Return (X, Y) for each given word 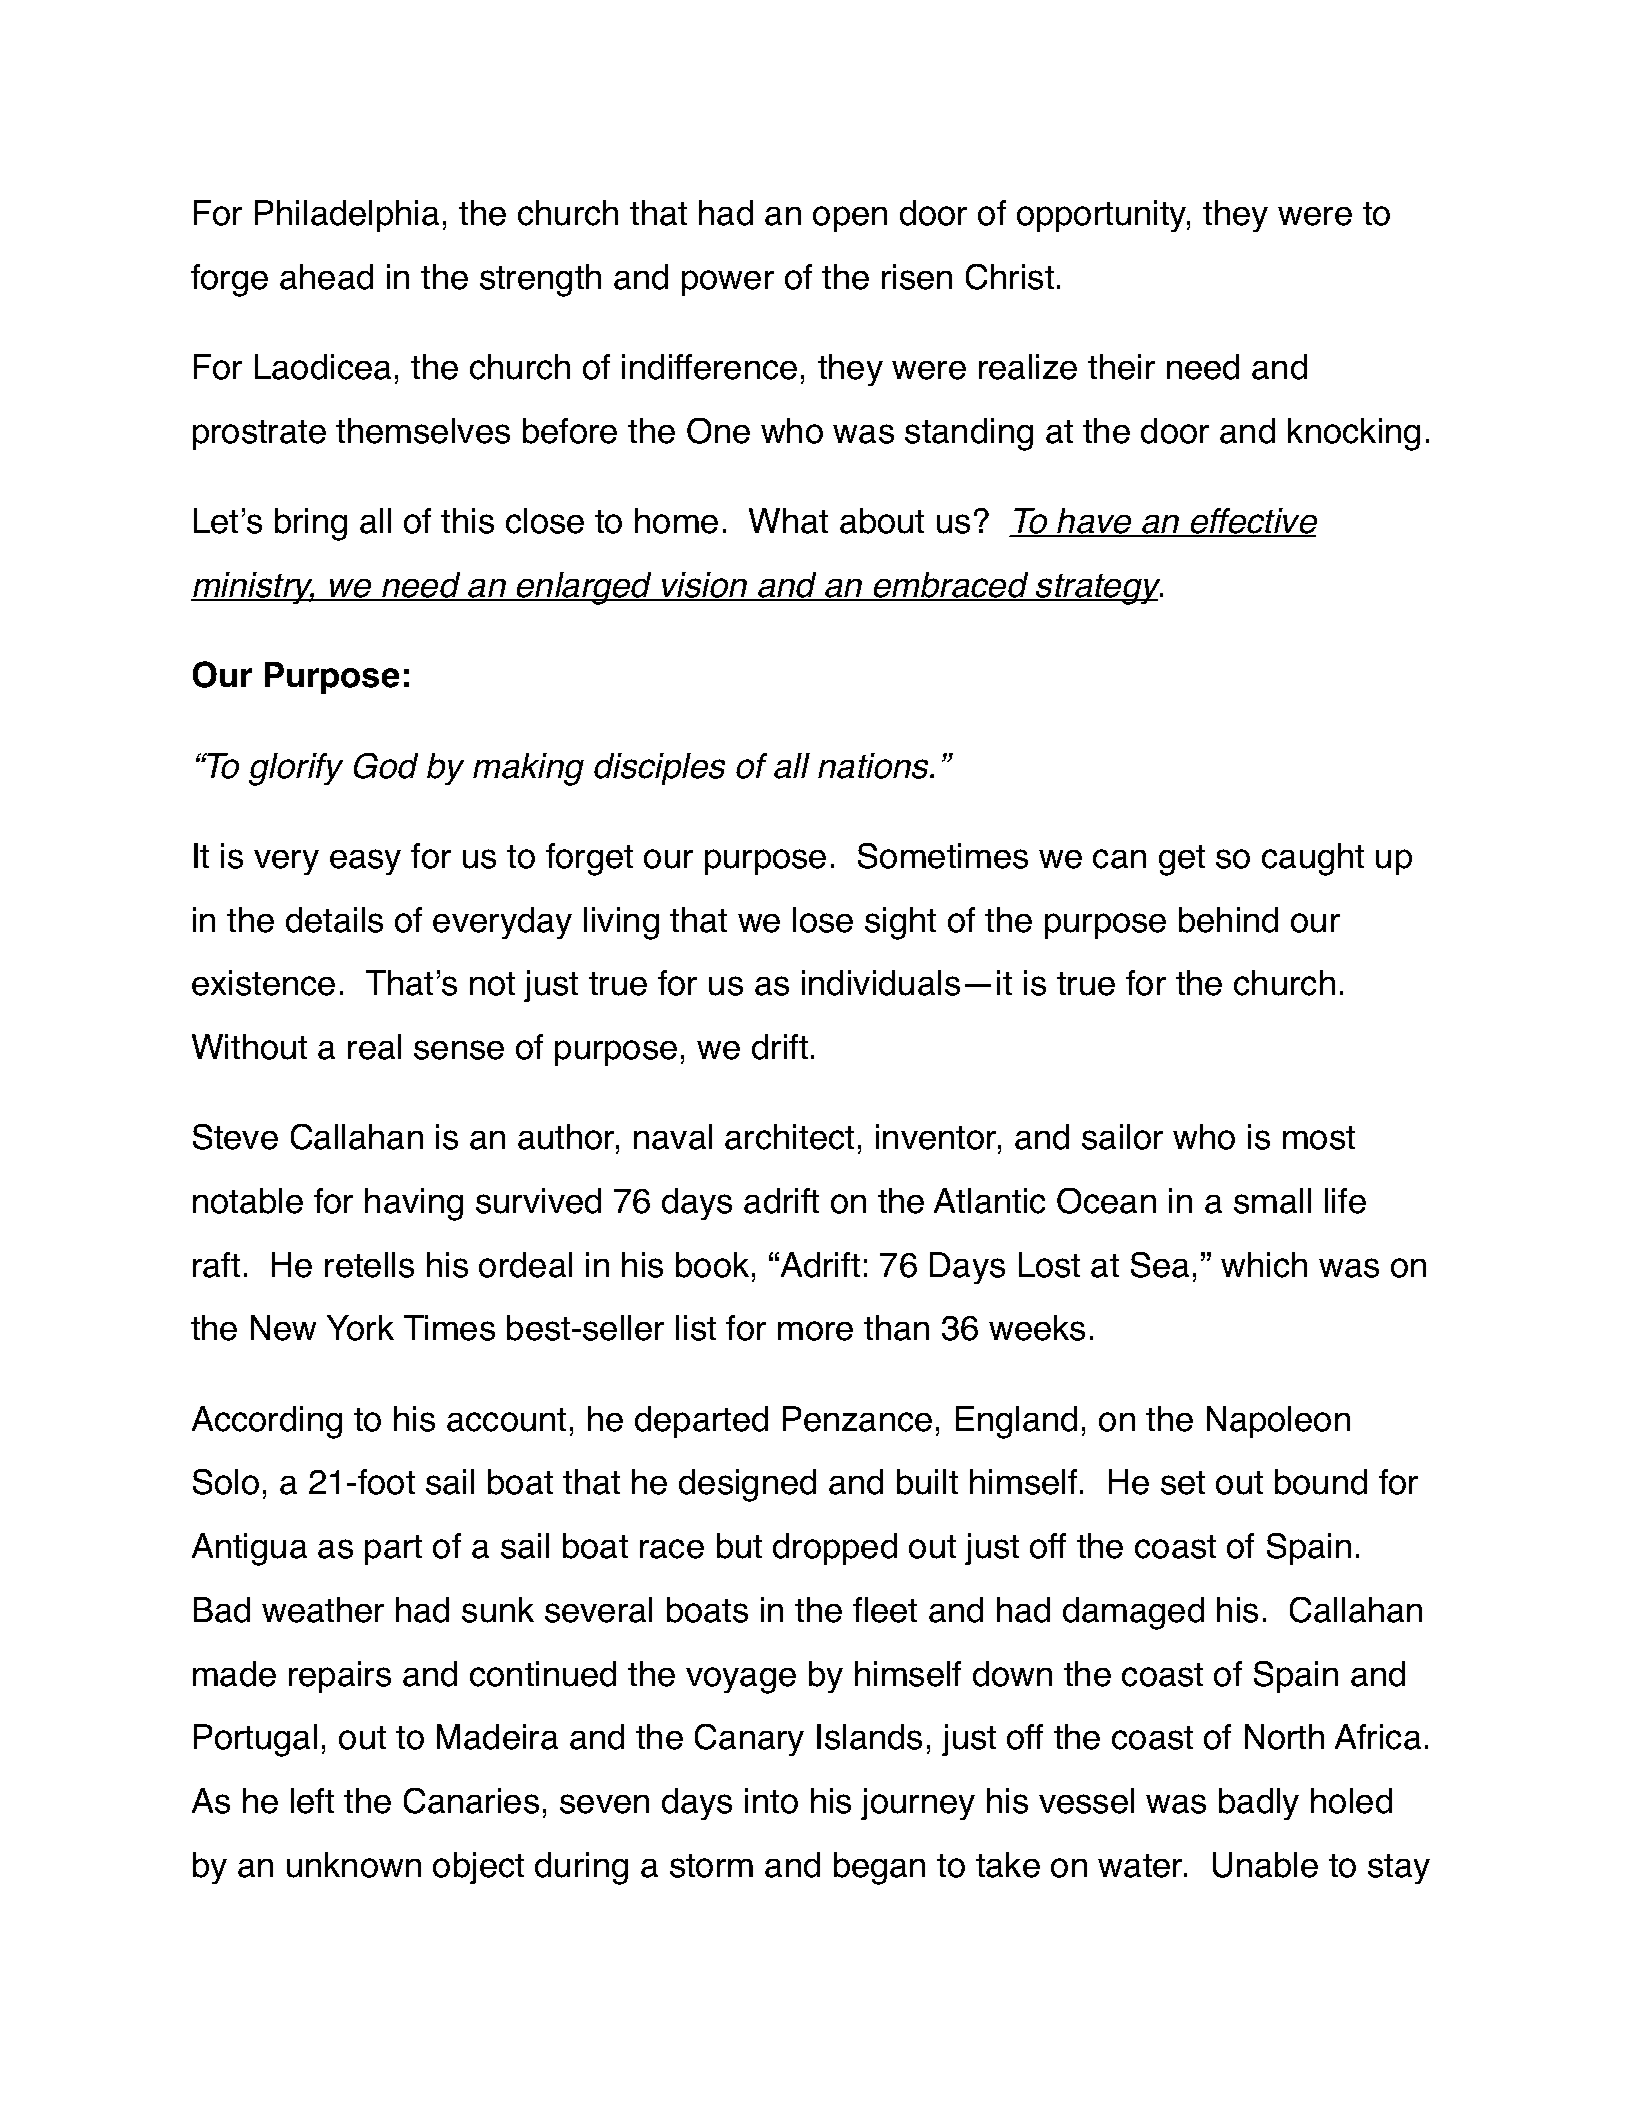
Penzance (857, 1419)
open (850, 219)
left (312, 1801)
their (1121, 367)
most (1319, 1138)
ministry (253, 588)
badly (1259, 1804)
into (771, 1801)
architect (789, 1137)
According (267, 1422)
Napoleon (1278, 1422)
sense (459, 1050)
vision (705, 586)
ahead (326, 277)
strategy (1098, 589)
